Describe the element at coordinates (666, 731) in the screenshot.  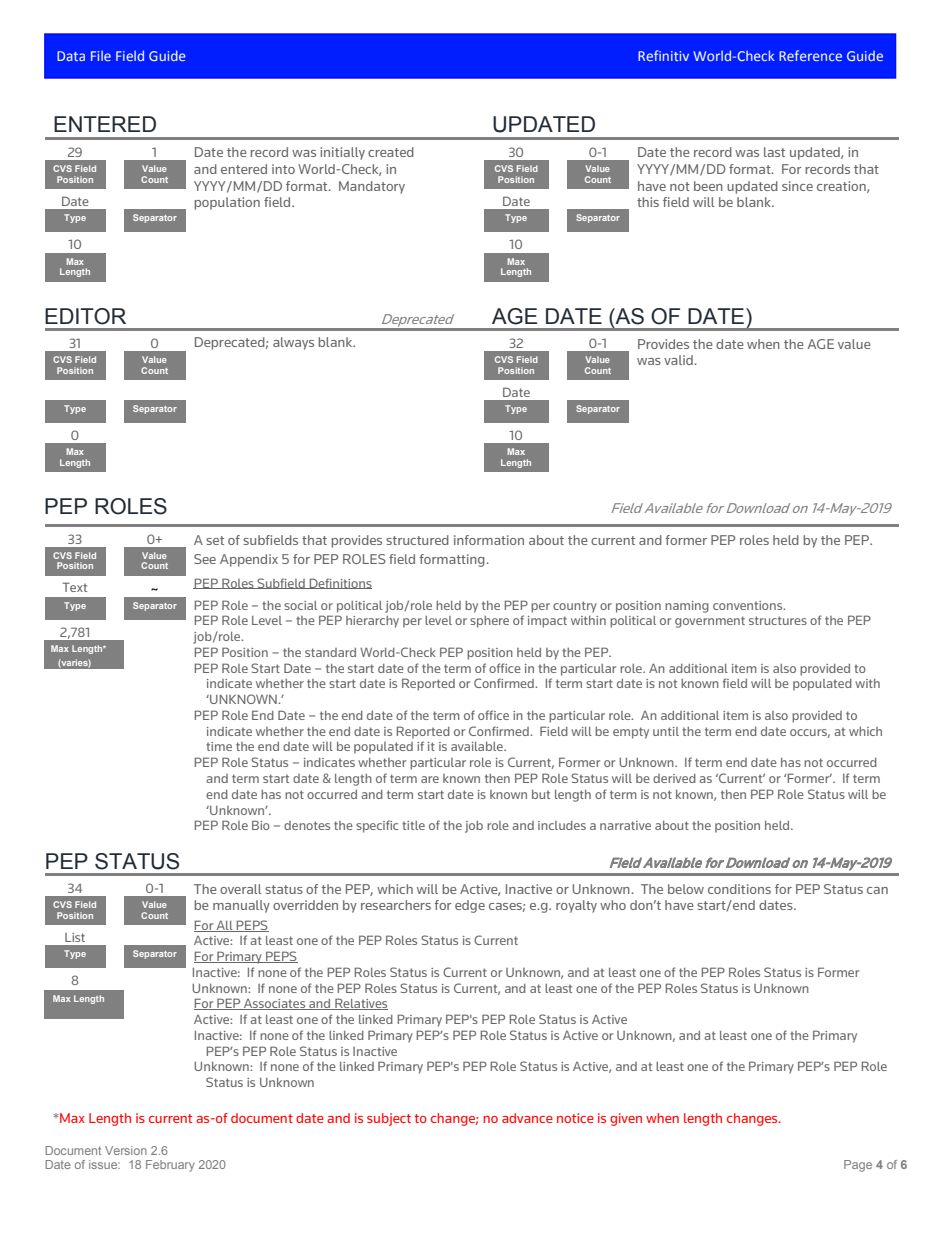
I see `until` at that location.
